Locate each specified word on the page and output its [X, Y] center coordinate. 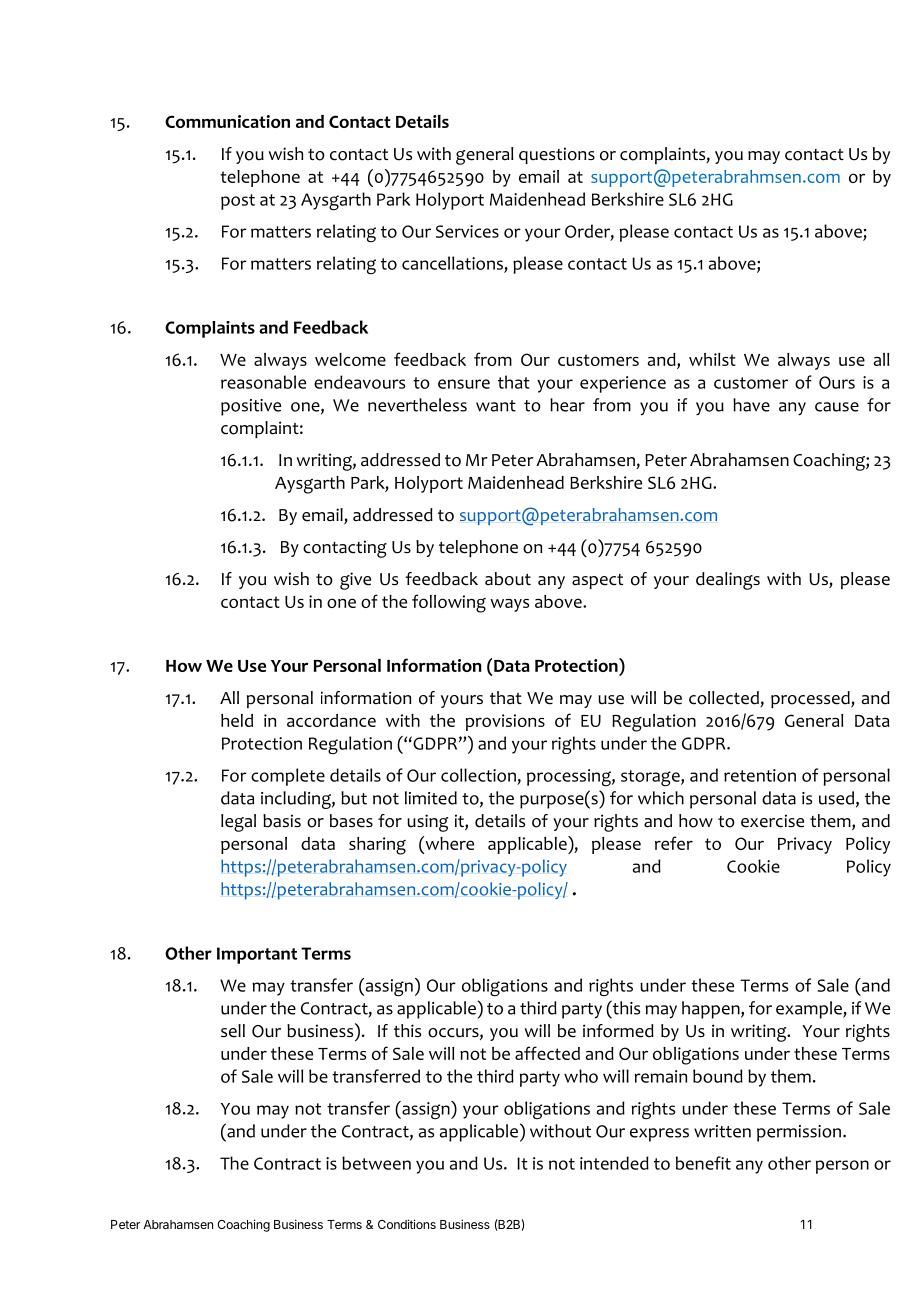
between [376, 1163]
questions [557, 155]
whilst [712, 359]
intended [614, 1163]
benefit [703, 1163]
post [238, 202]
